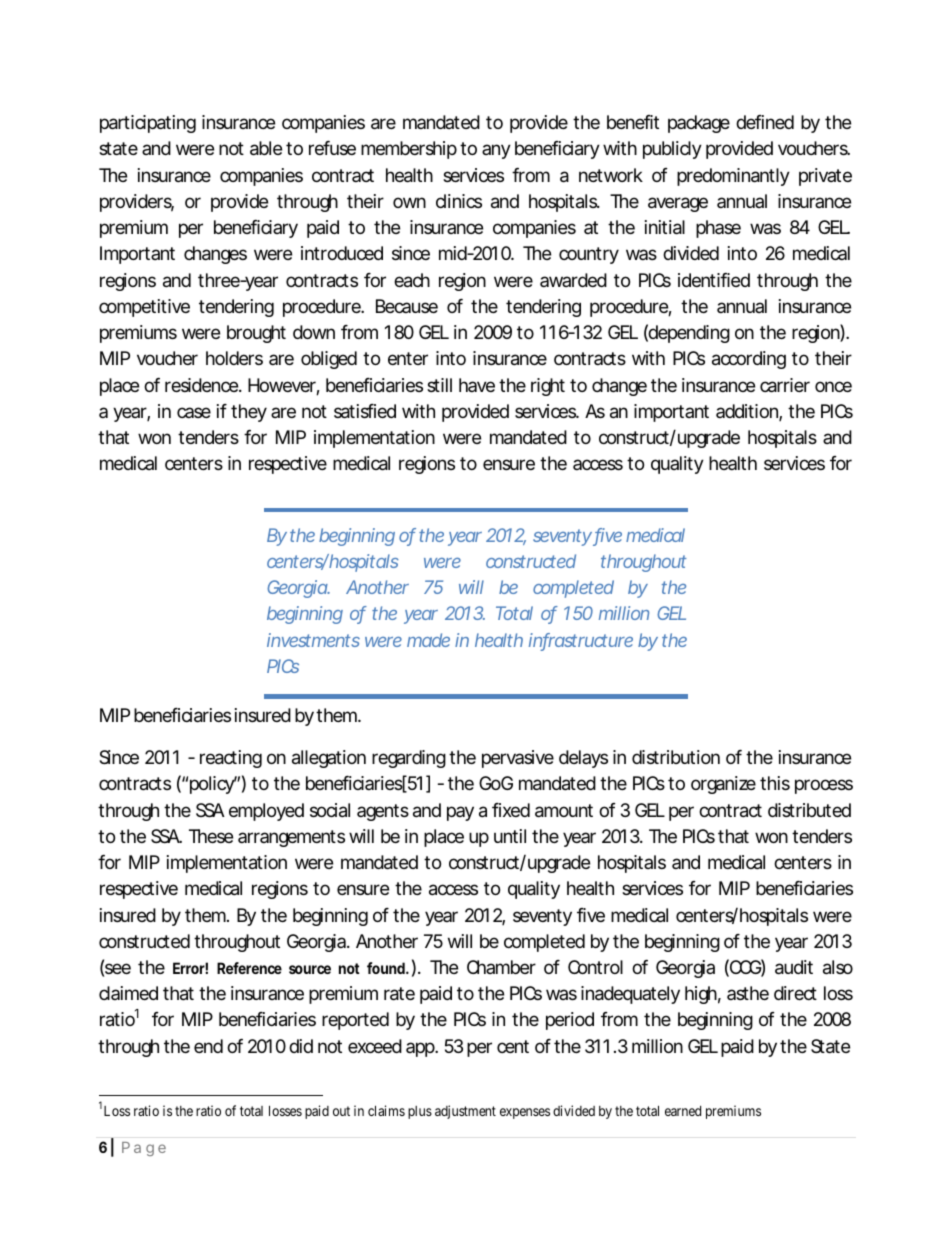 Image resolution: width=952 pixels, height=1233 pixels. I want to click on reacting, so click(231, 759).
